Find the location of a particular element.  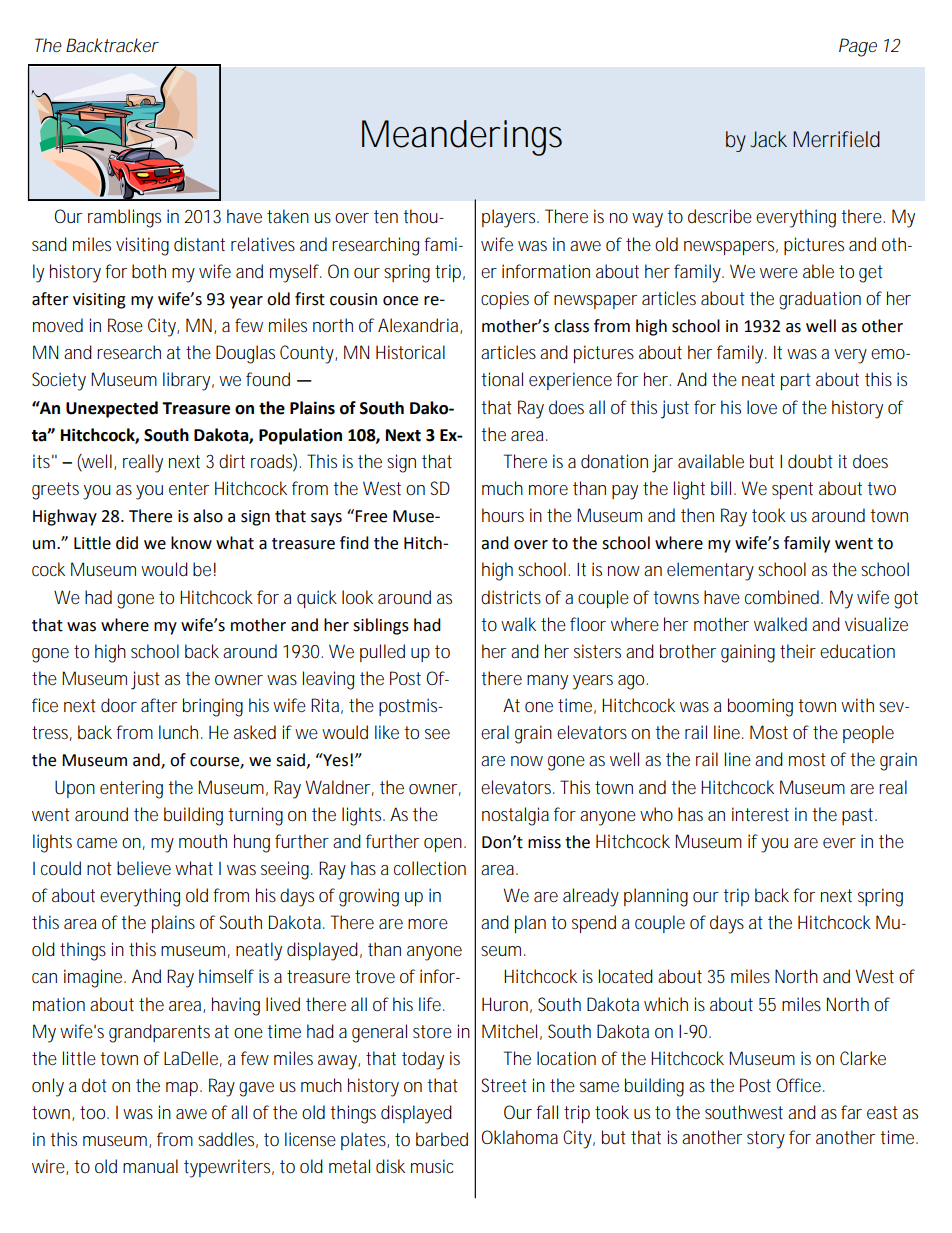

ramblings is located at coordinates (124, 218).
